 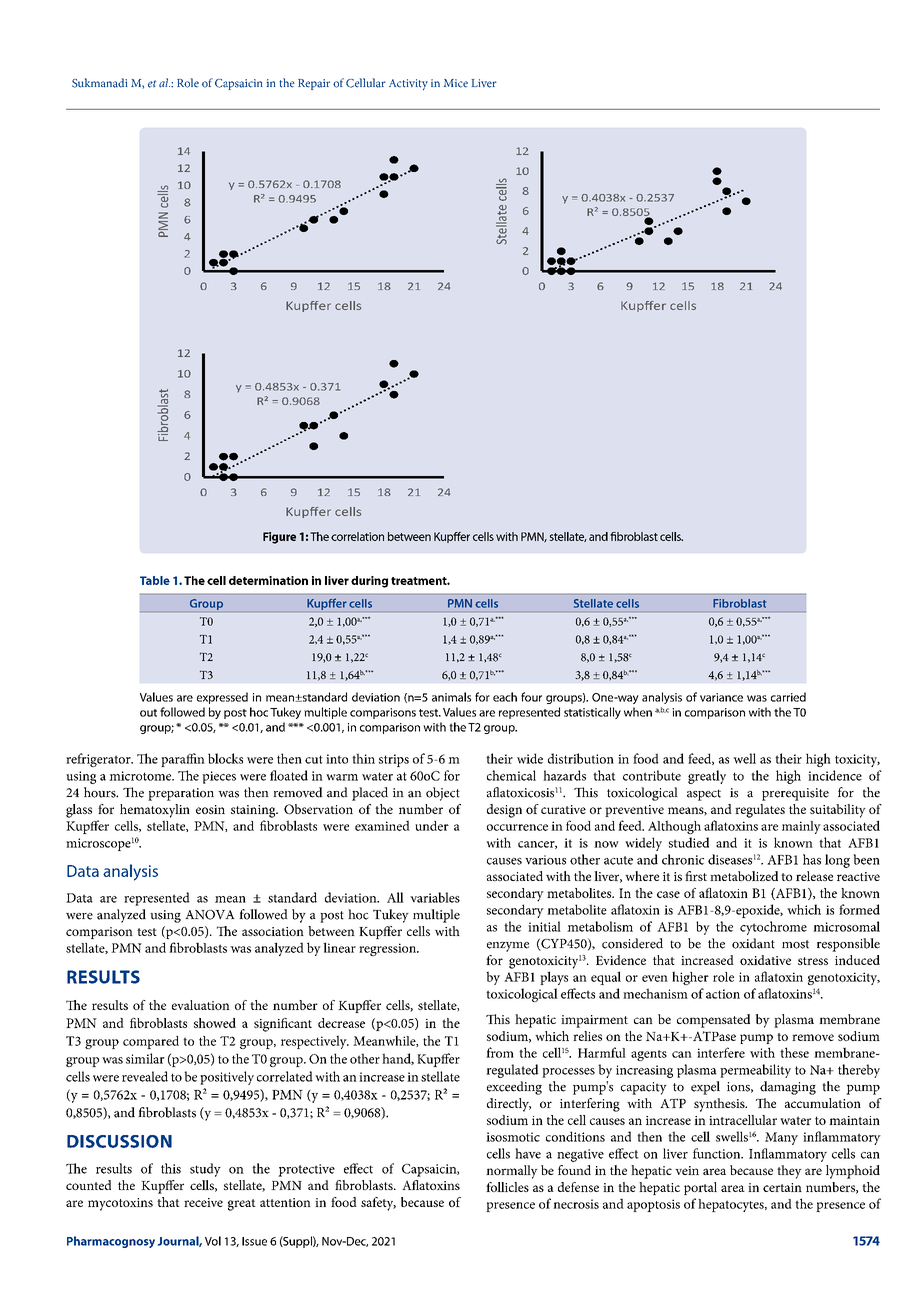 I want to click on receive, so click(x=203, y=1202).
